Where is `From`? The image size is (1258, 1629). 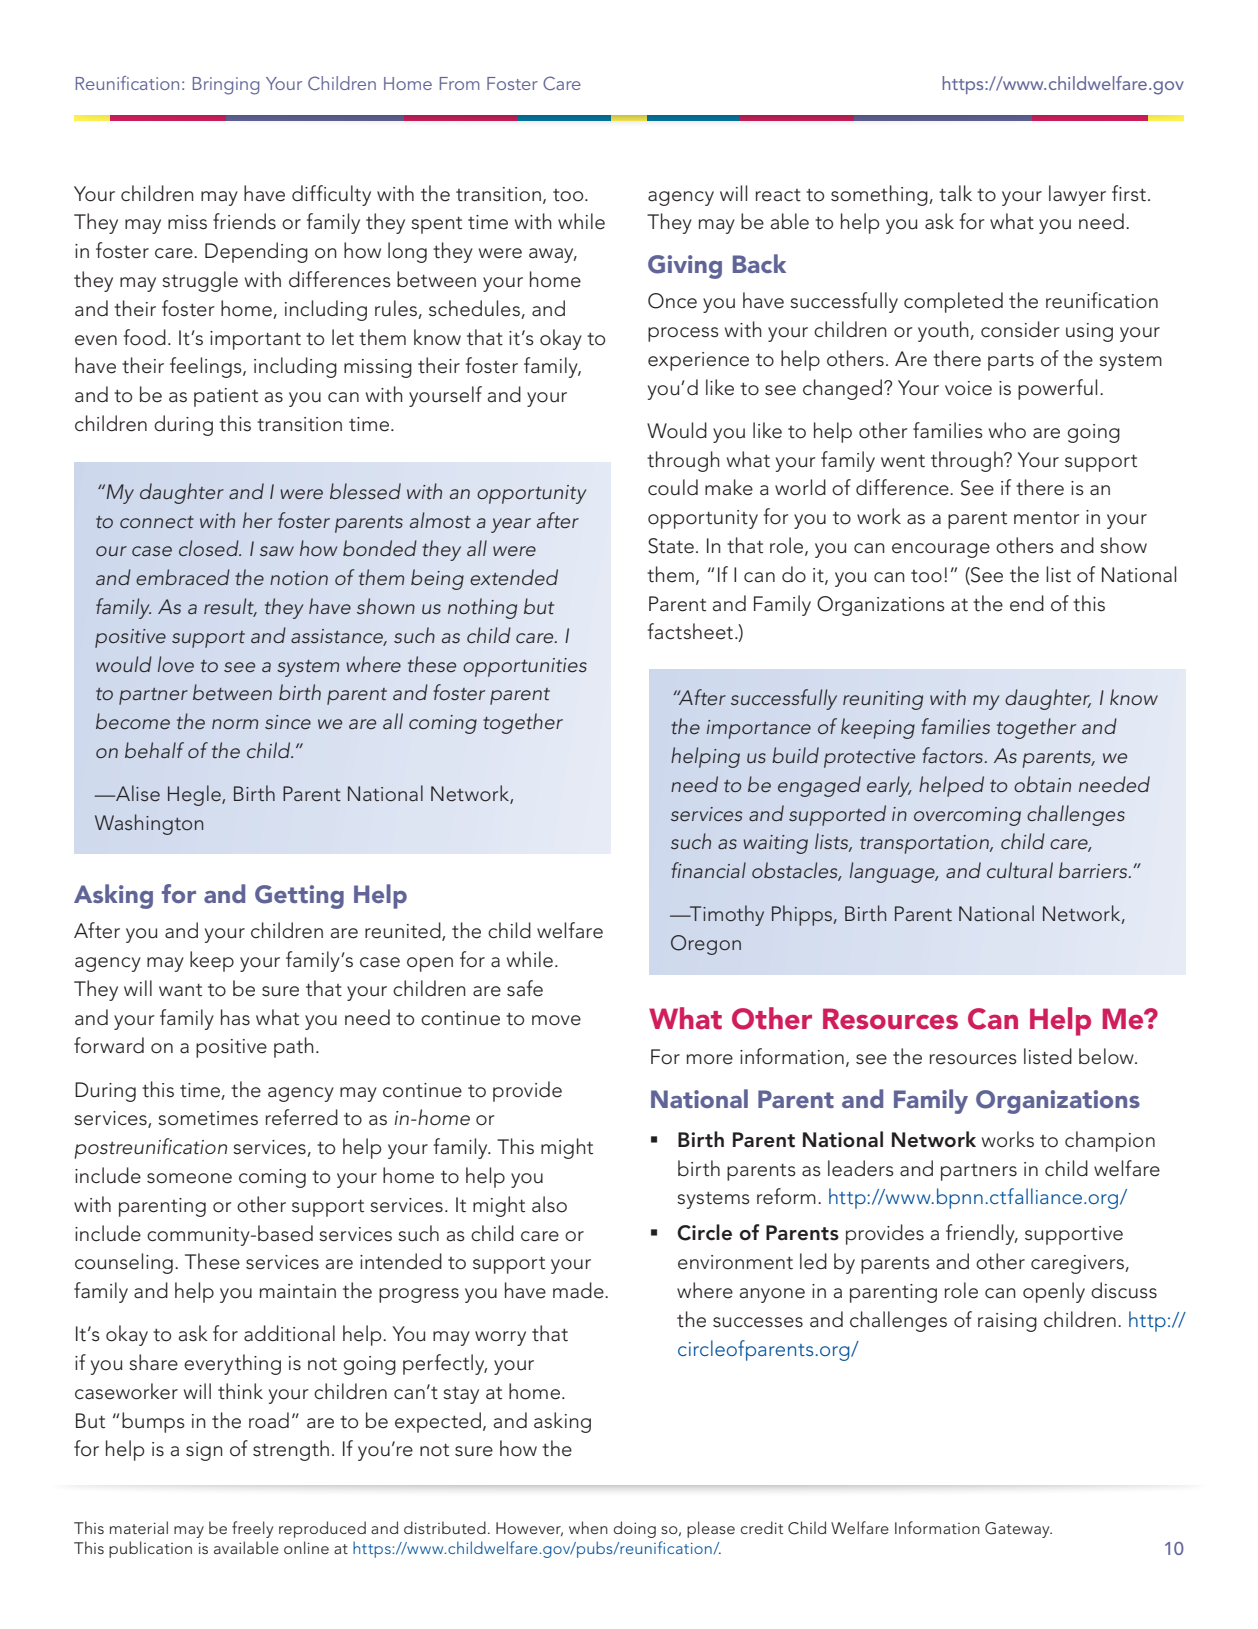 From is located at coordinates (459, 83).
